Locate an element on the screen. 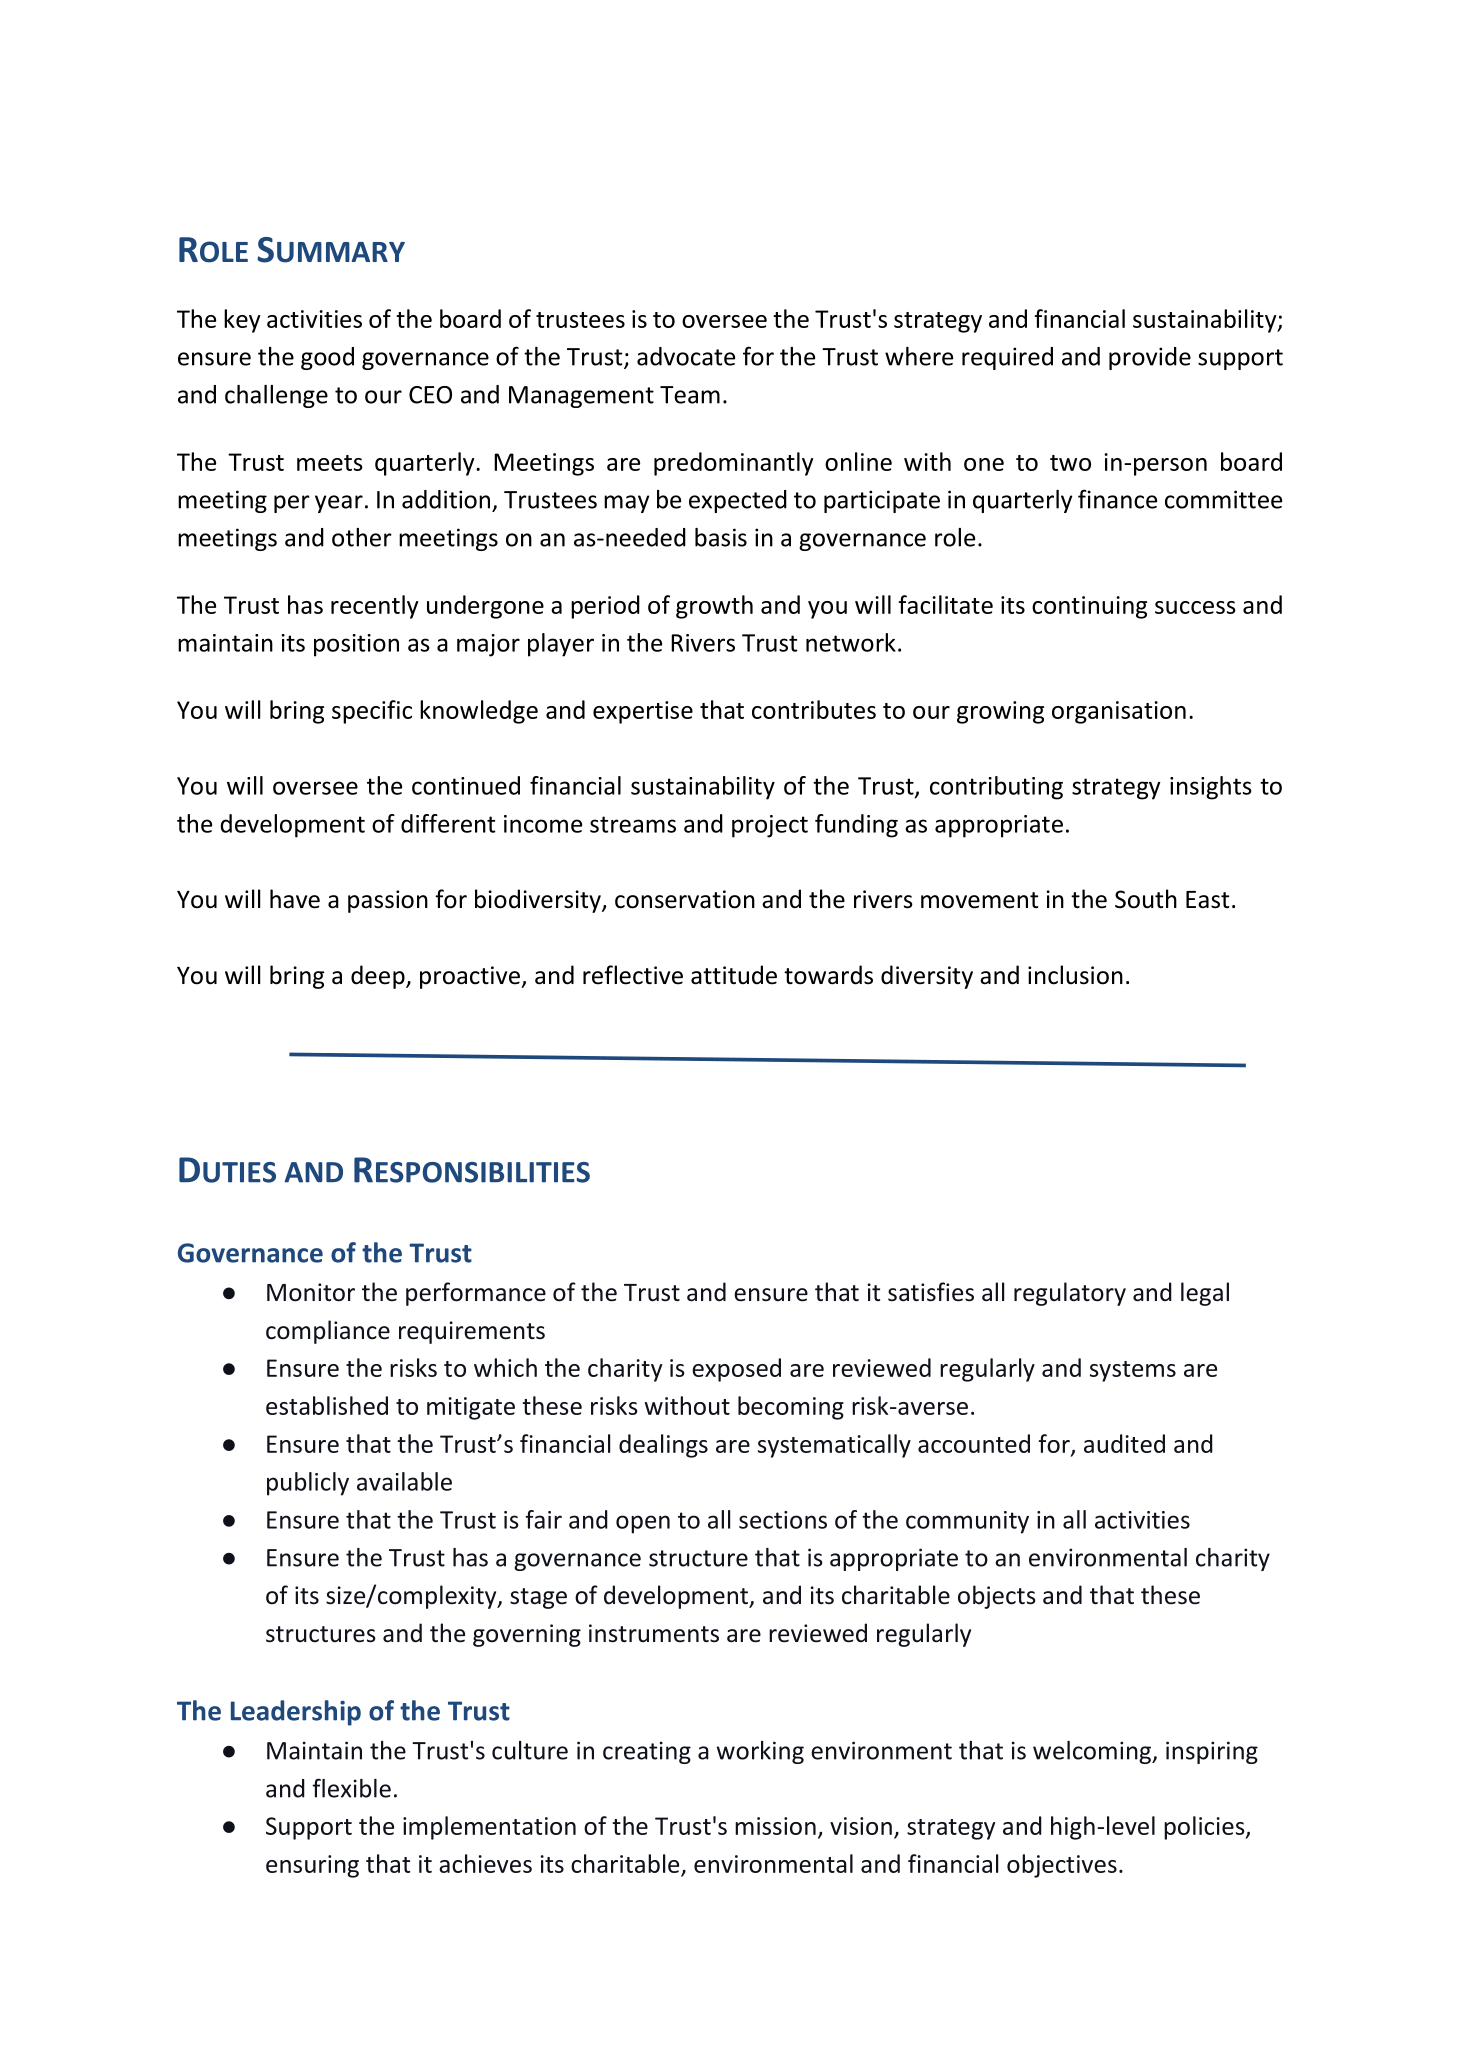  South is located at coordinates (1146, 899).
